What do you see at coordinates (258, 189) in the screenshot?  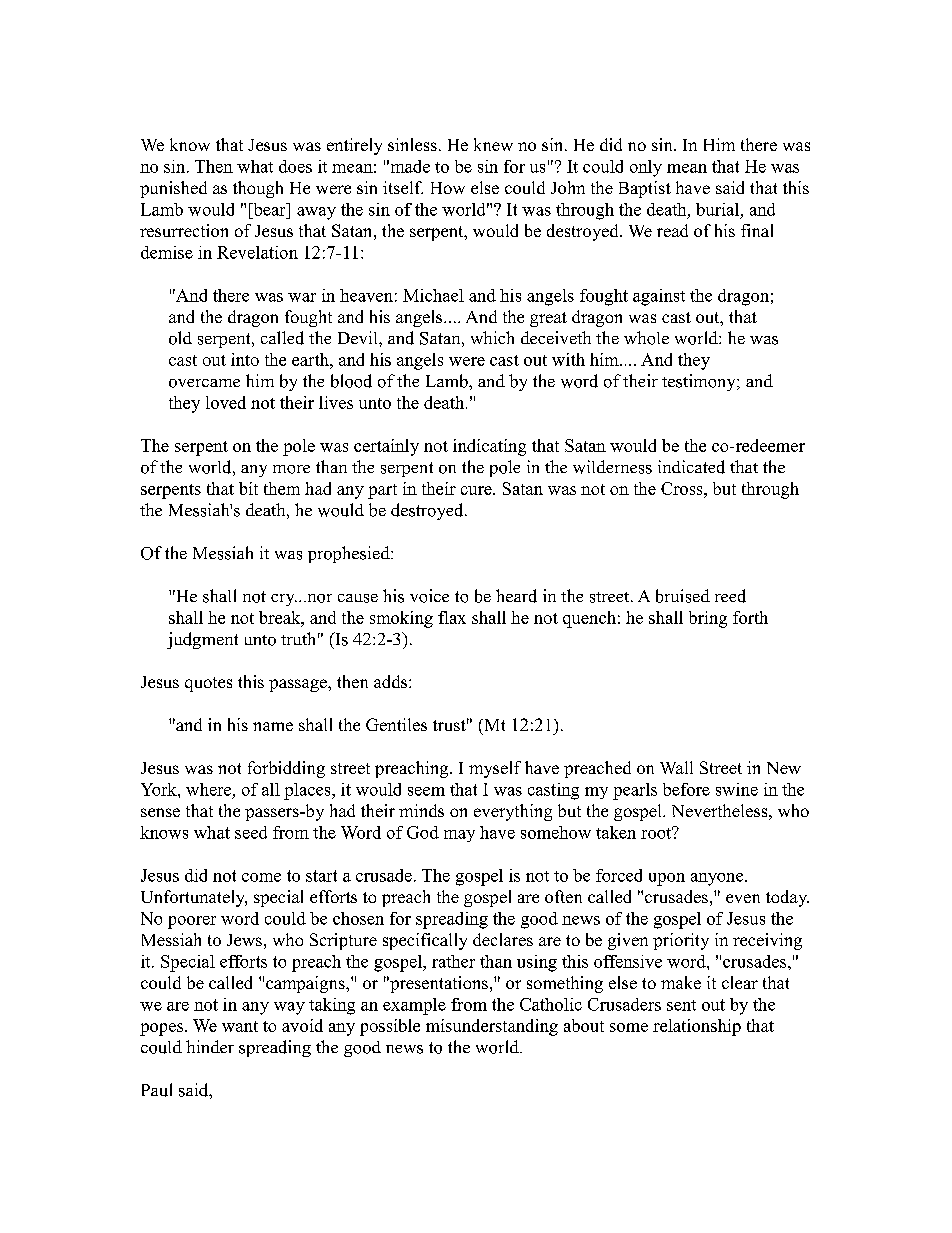 I see `though` at bounding box center [258, 189].
